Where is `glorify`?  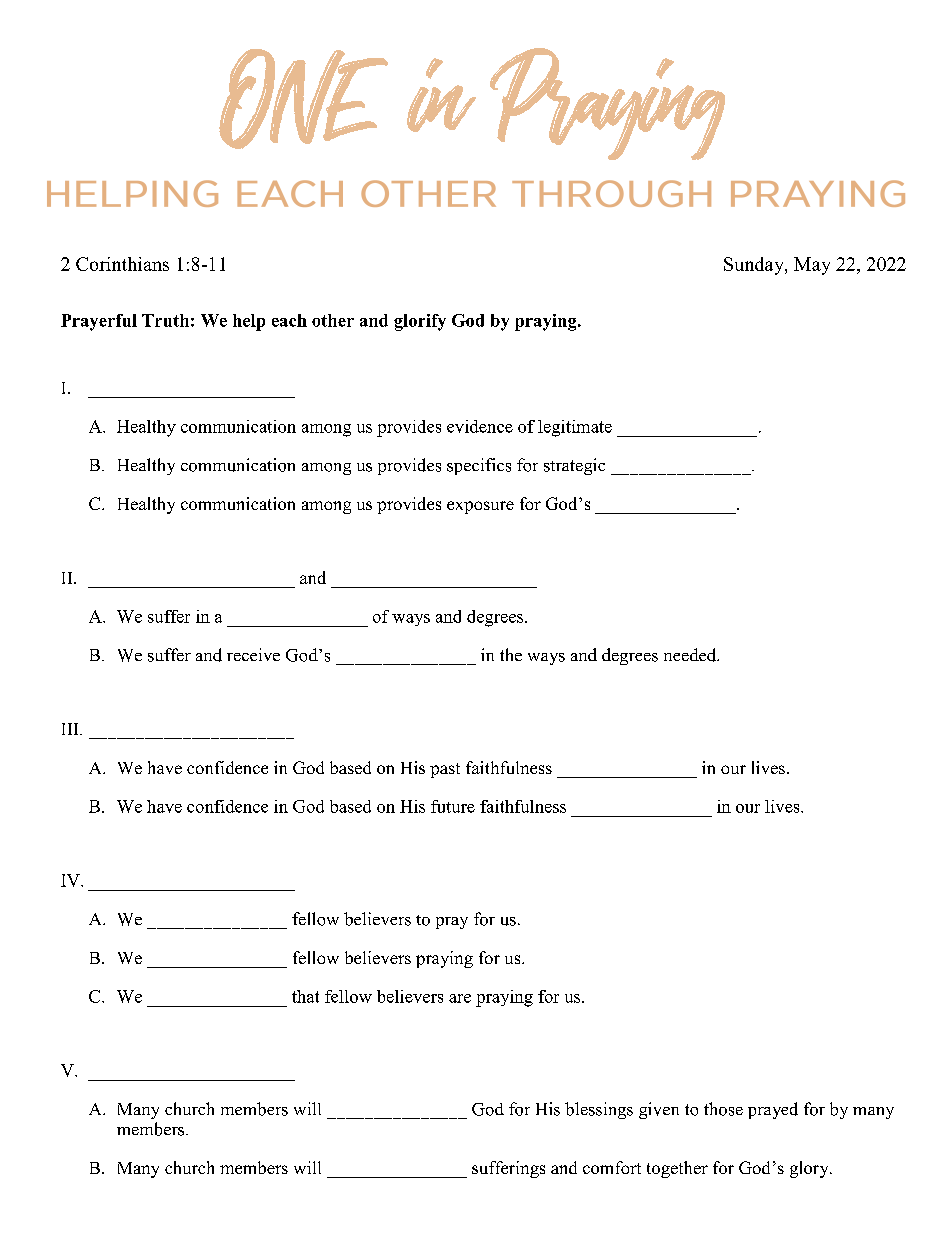 glorify is located at coordinates (420, 322).
